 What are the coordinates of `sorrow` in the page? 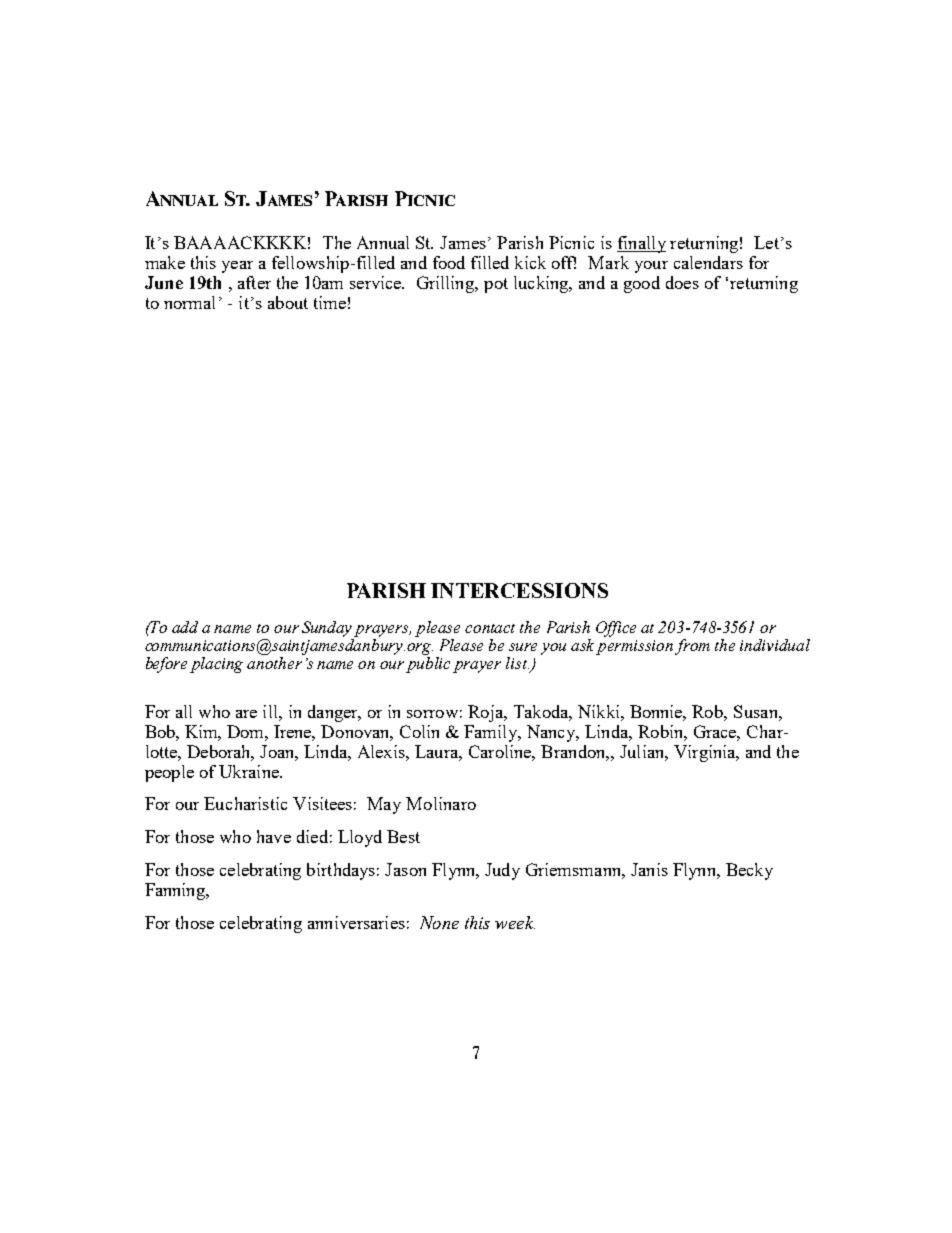 It's located at (432, 714).
